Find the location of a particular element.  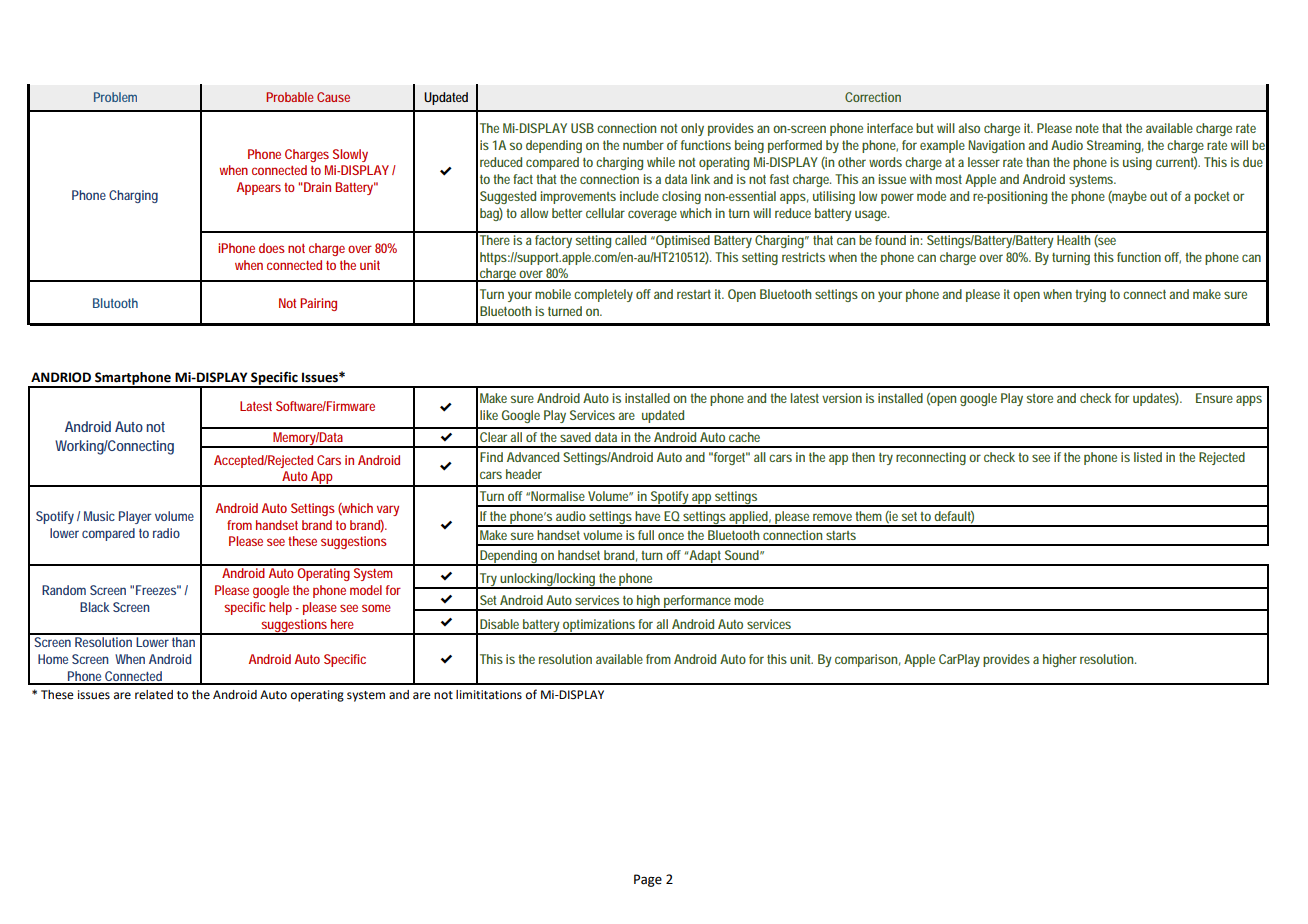

USB is located at coordinates (582, 128).
